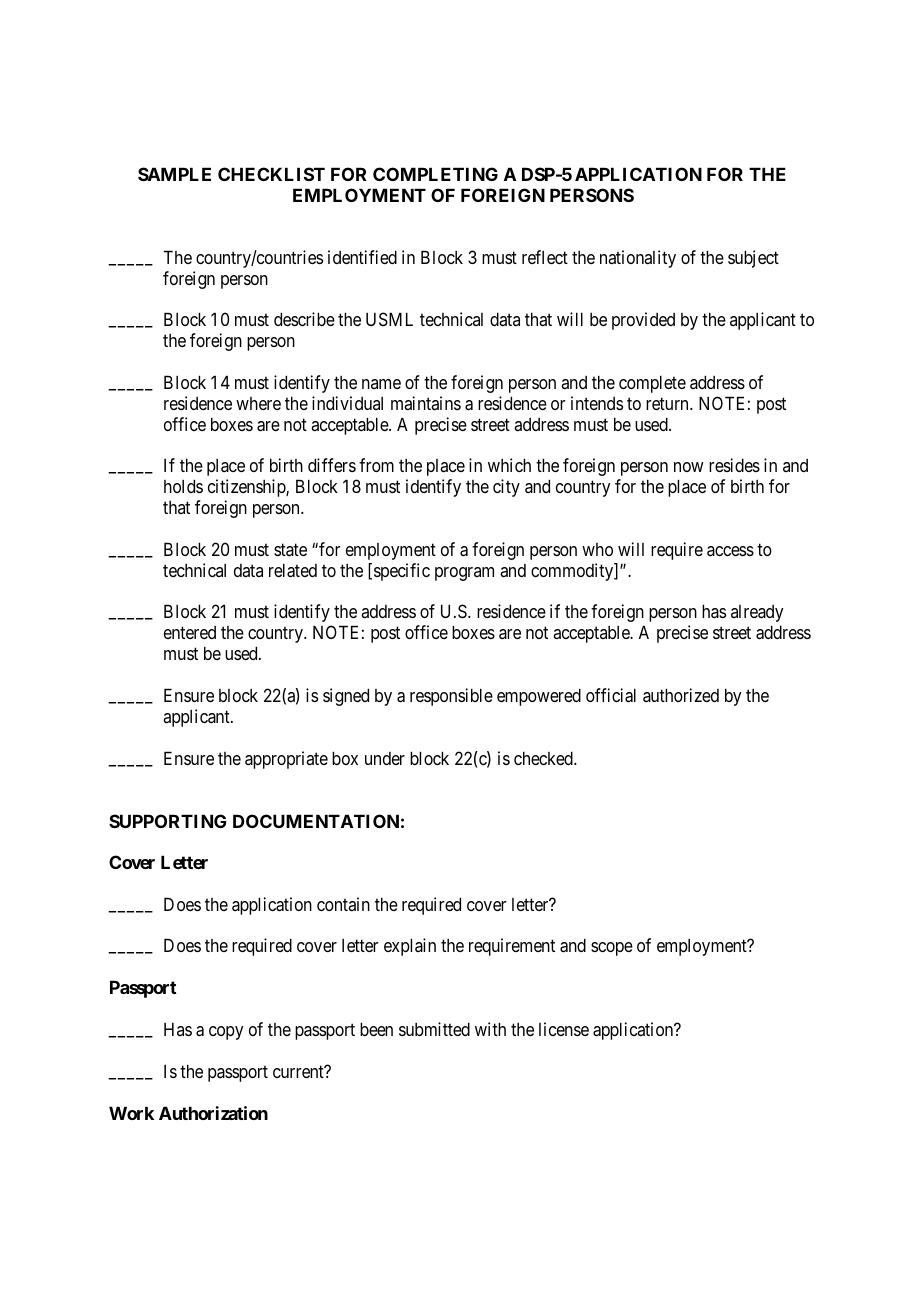 Image resolution: width=924 pixels, height=1308 pixels. What do you see at coordinates (681, 695) in the document?
I see `authorized` at bounding box center [681, 695].
